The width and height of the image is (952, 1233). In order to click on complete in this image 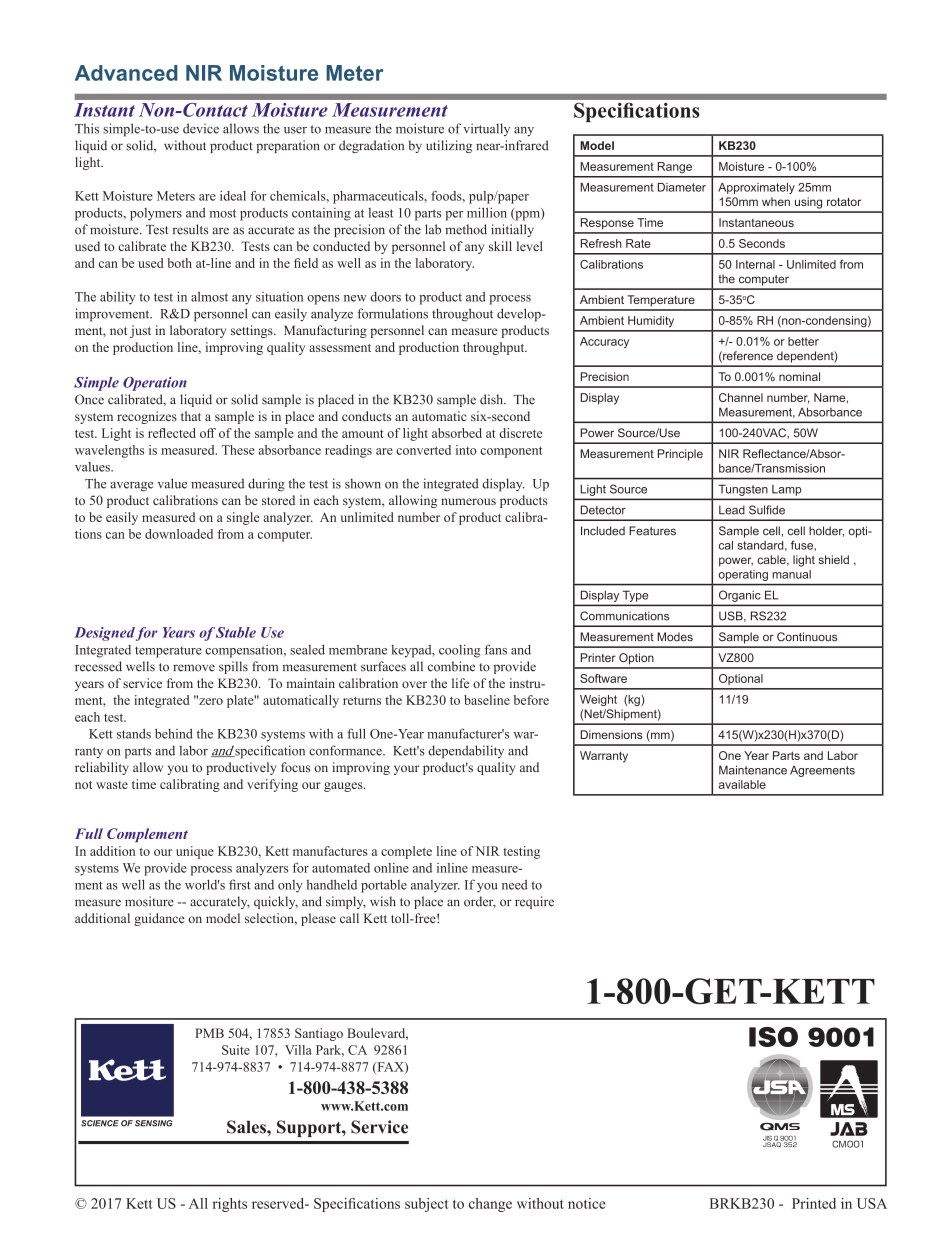, I will do `click(406, 852)`.
